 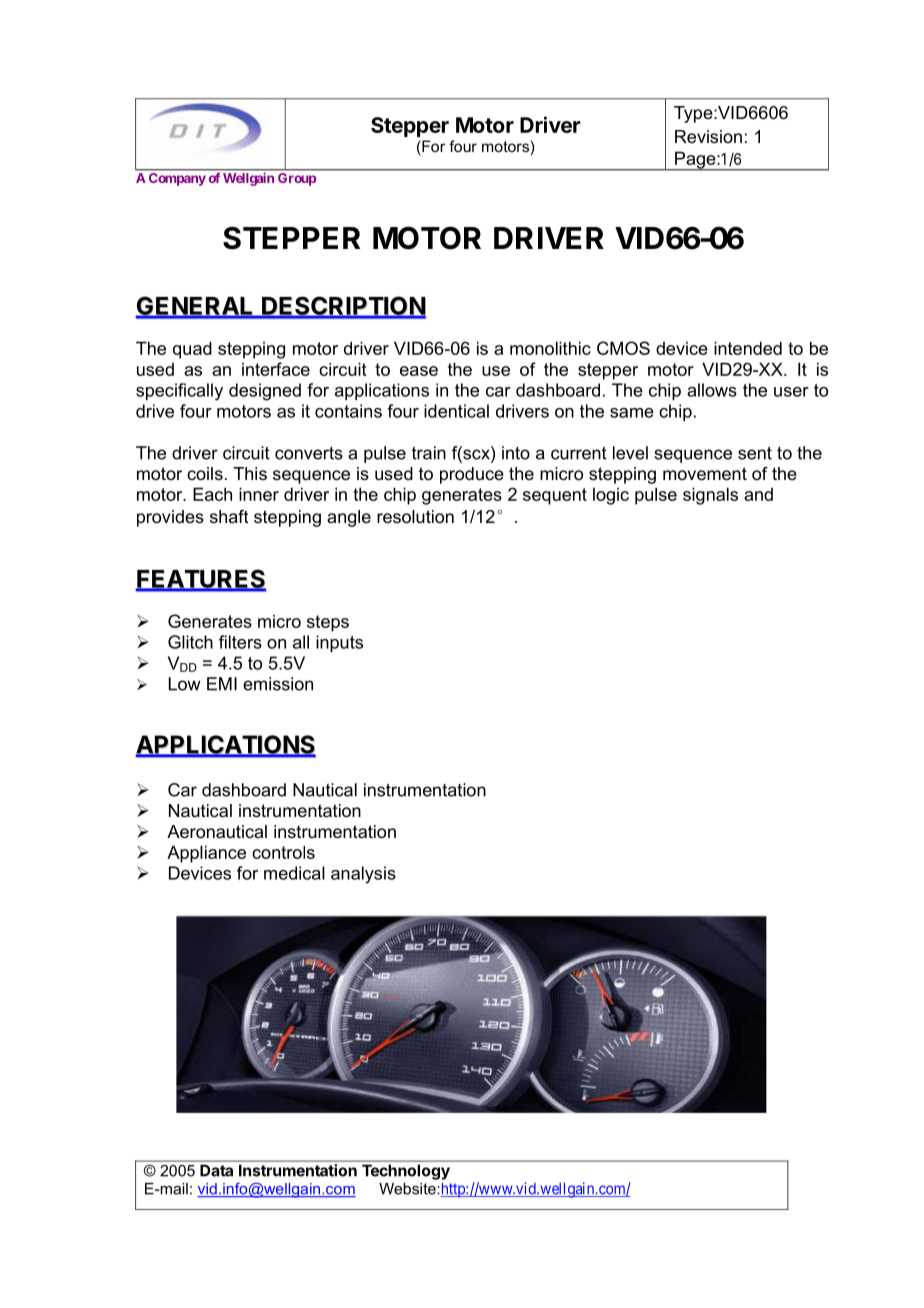 I want to click on Data, so click(x=216, y=1171).
